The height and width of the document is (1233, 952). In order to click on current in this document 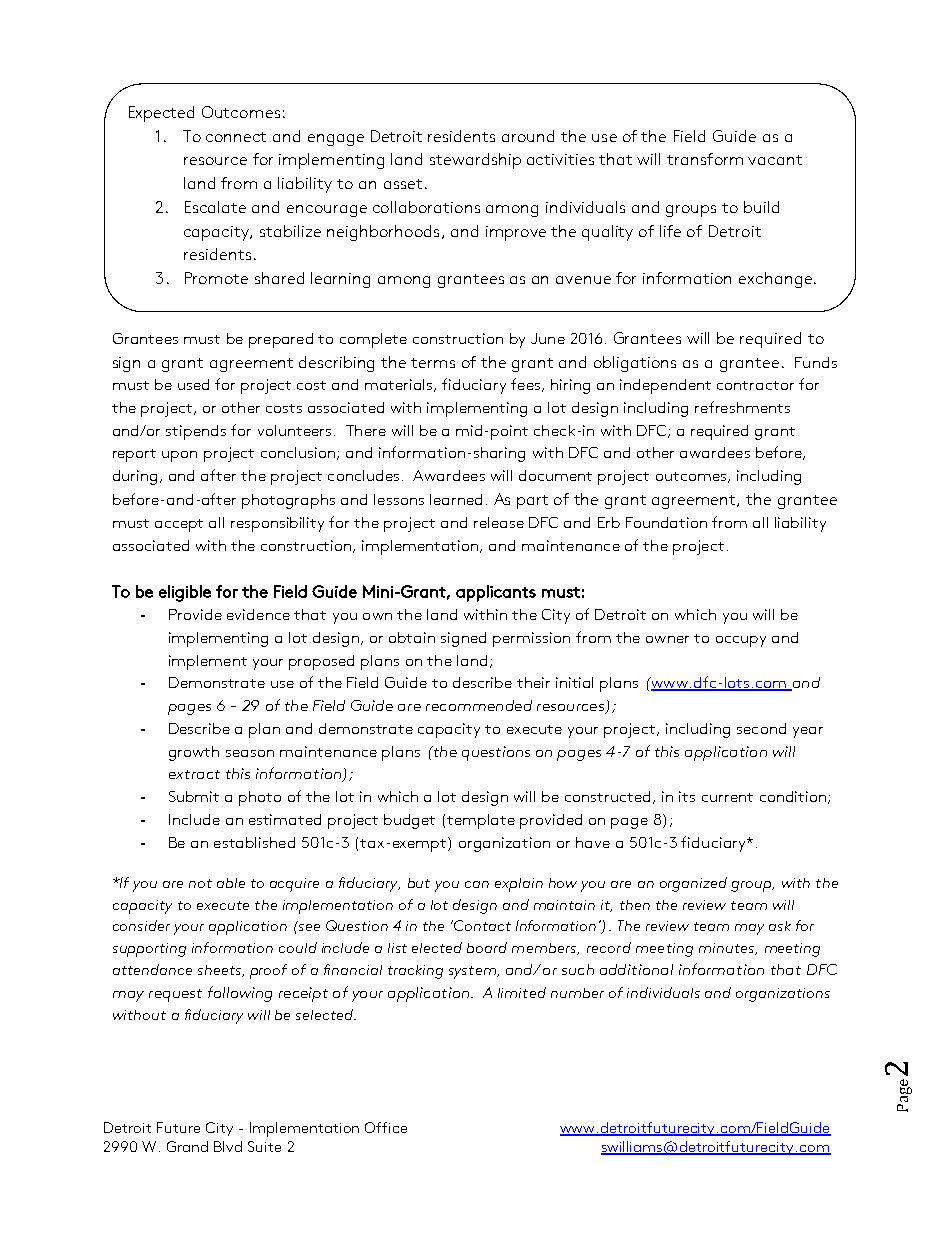, I will do `click(727, 797)`.
